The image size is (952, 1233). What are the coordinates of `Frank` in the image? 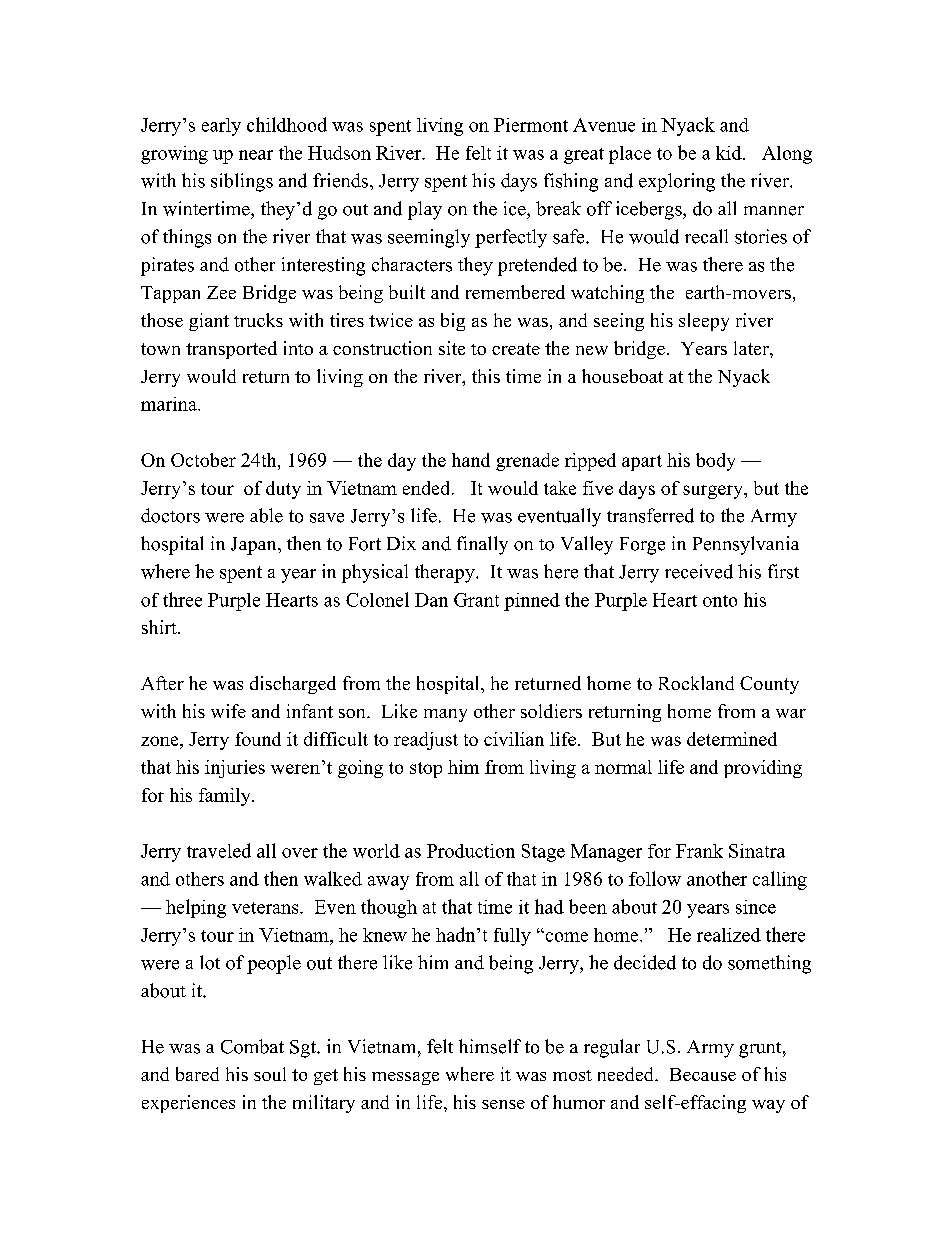 It's located at (699, 851).
